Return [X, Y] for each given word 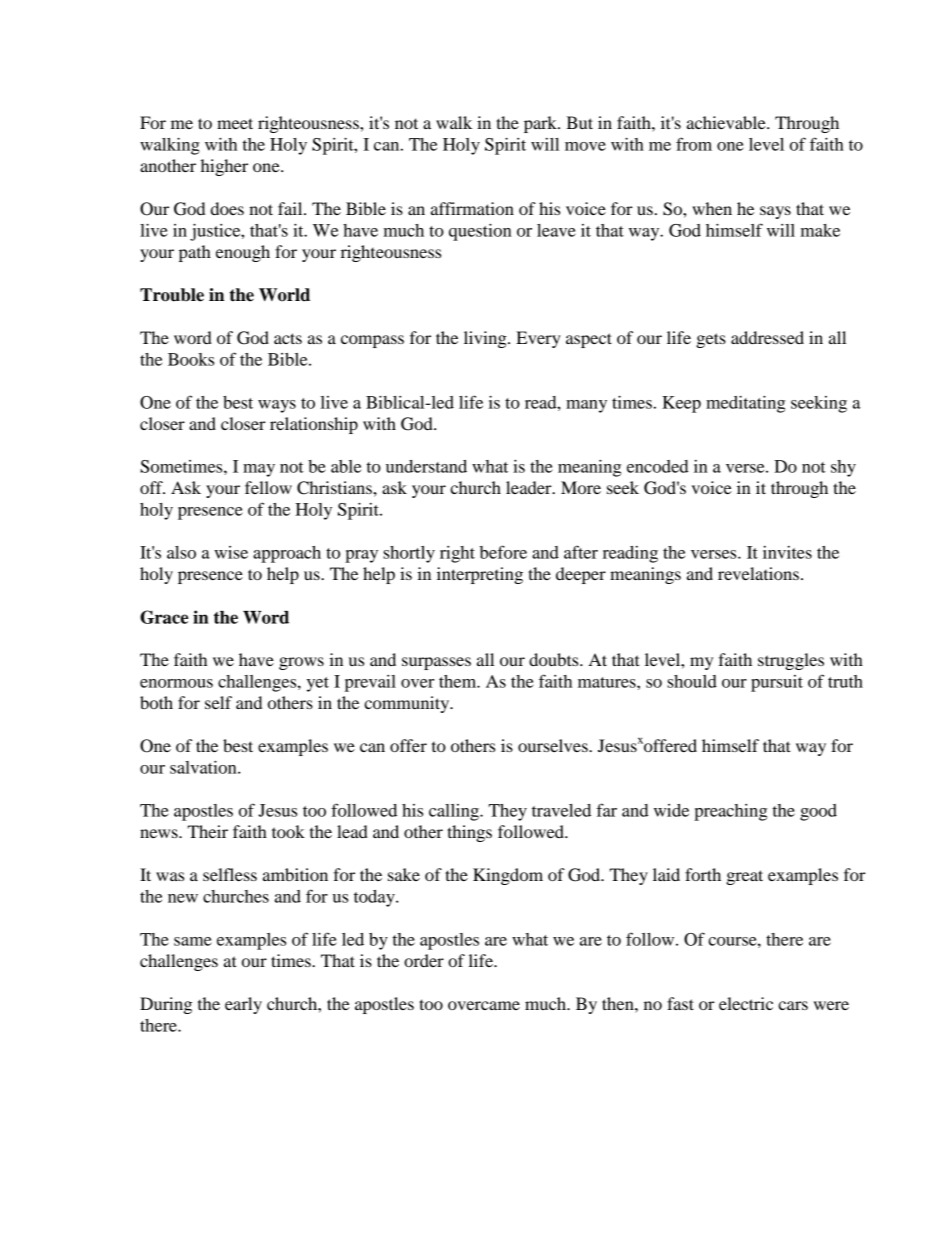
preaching [730, 812]
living [486, 339]
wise [231, 552]
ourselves [554, 745]
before [503, 552]
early [243, 1005]
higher [224, 167]
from [694, 144]
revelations [758, 573]
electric [746, 1003]
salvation [204, 767]
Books [191, 359]
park [541, 124]
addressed [767, 337]
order [424, 960]
